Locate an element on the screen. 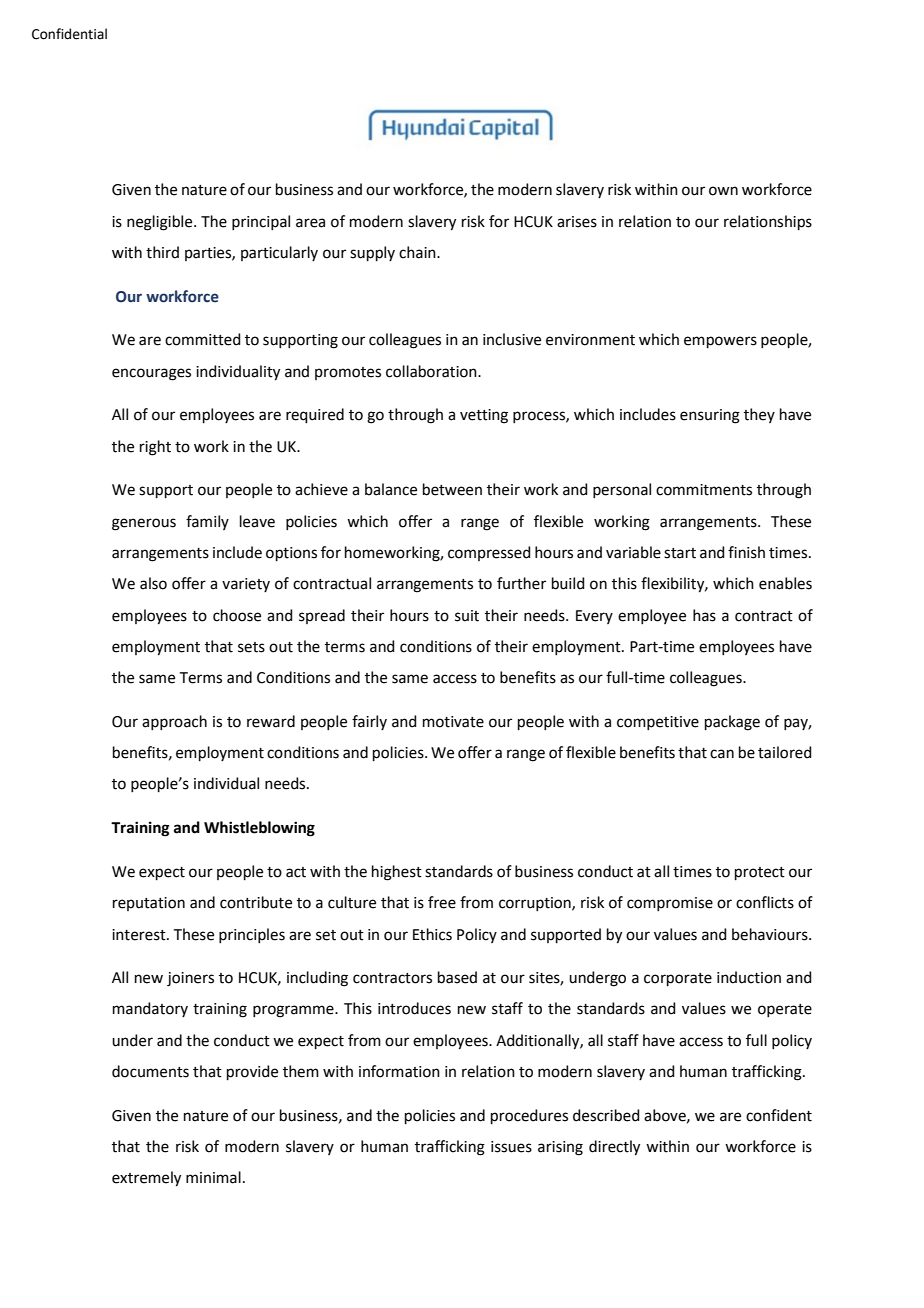 This screenshot has width=924, height=1308. chain is located at coordinates (418, 252).
